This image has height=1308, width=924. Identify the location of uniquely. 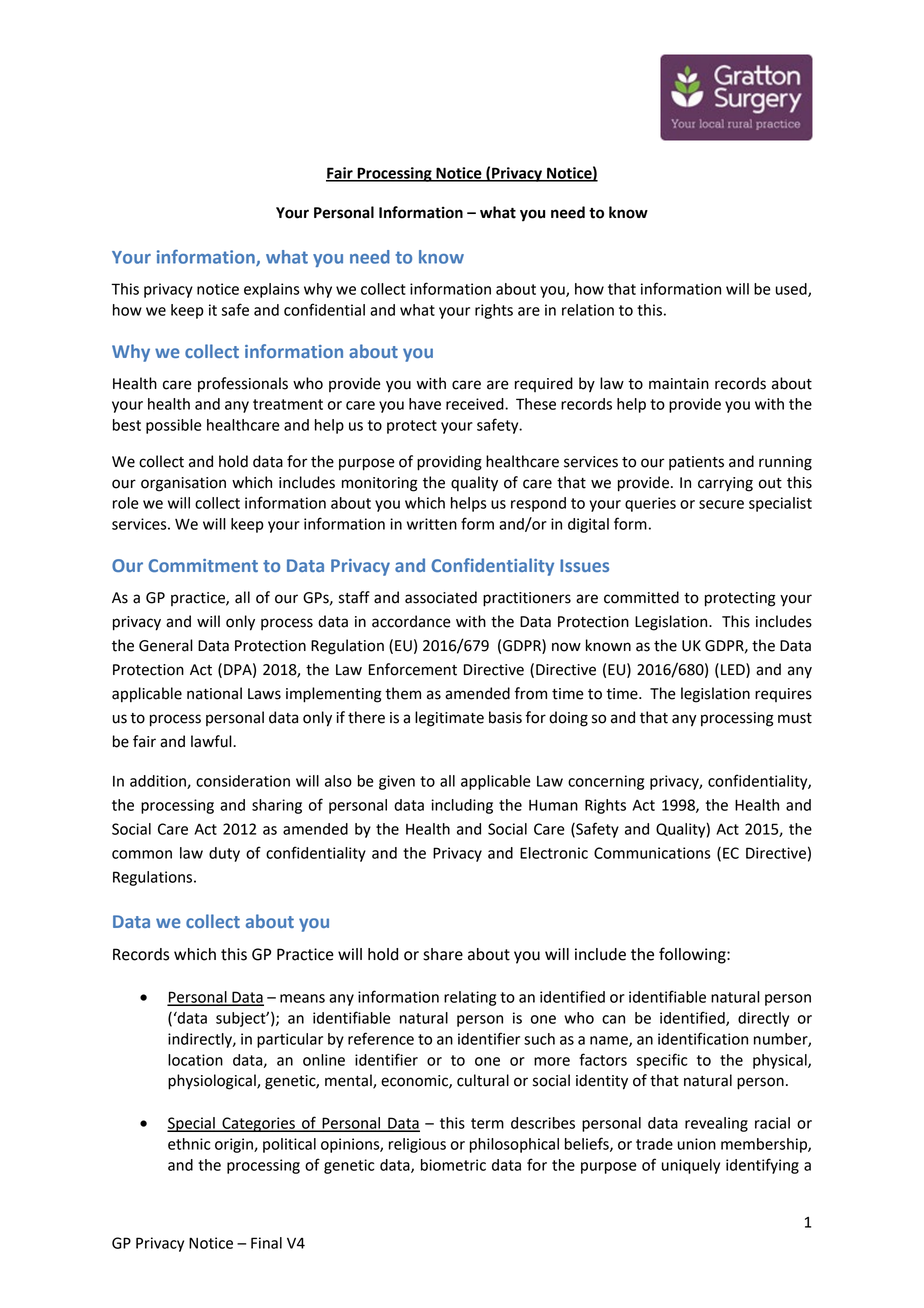
(691, 1166).
